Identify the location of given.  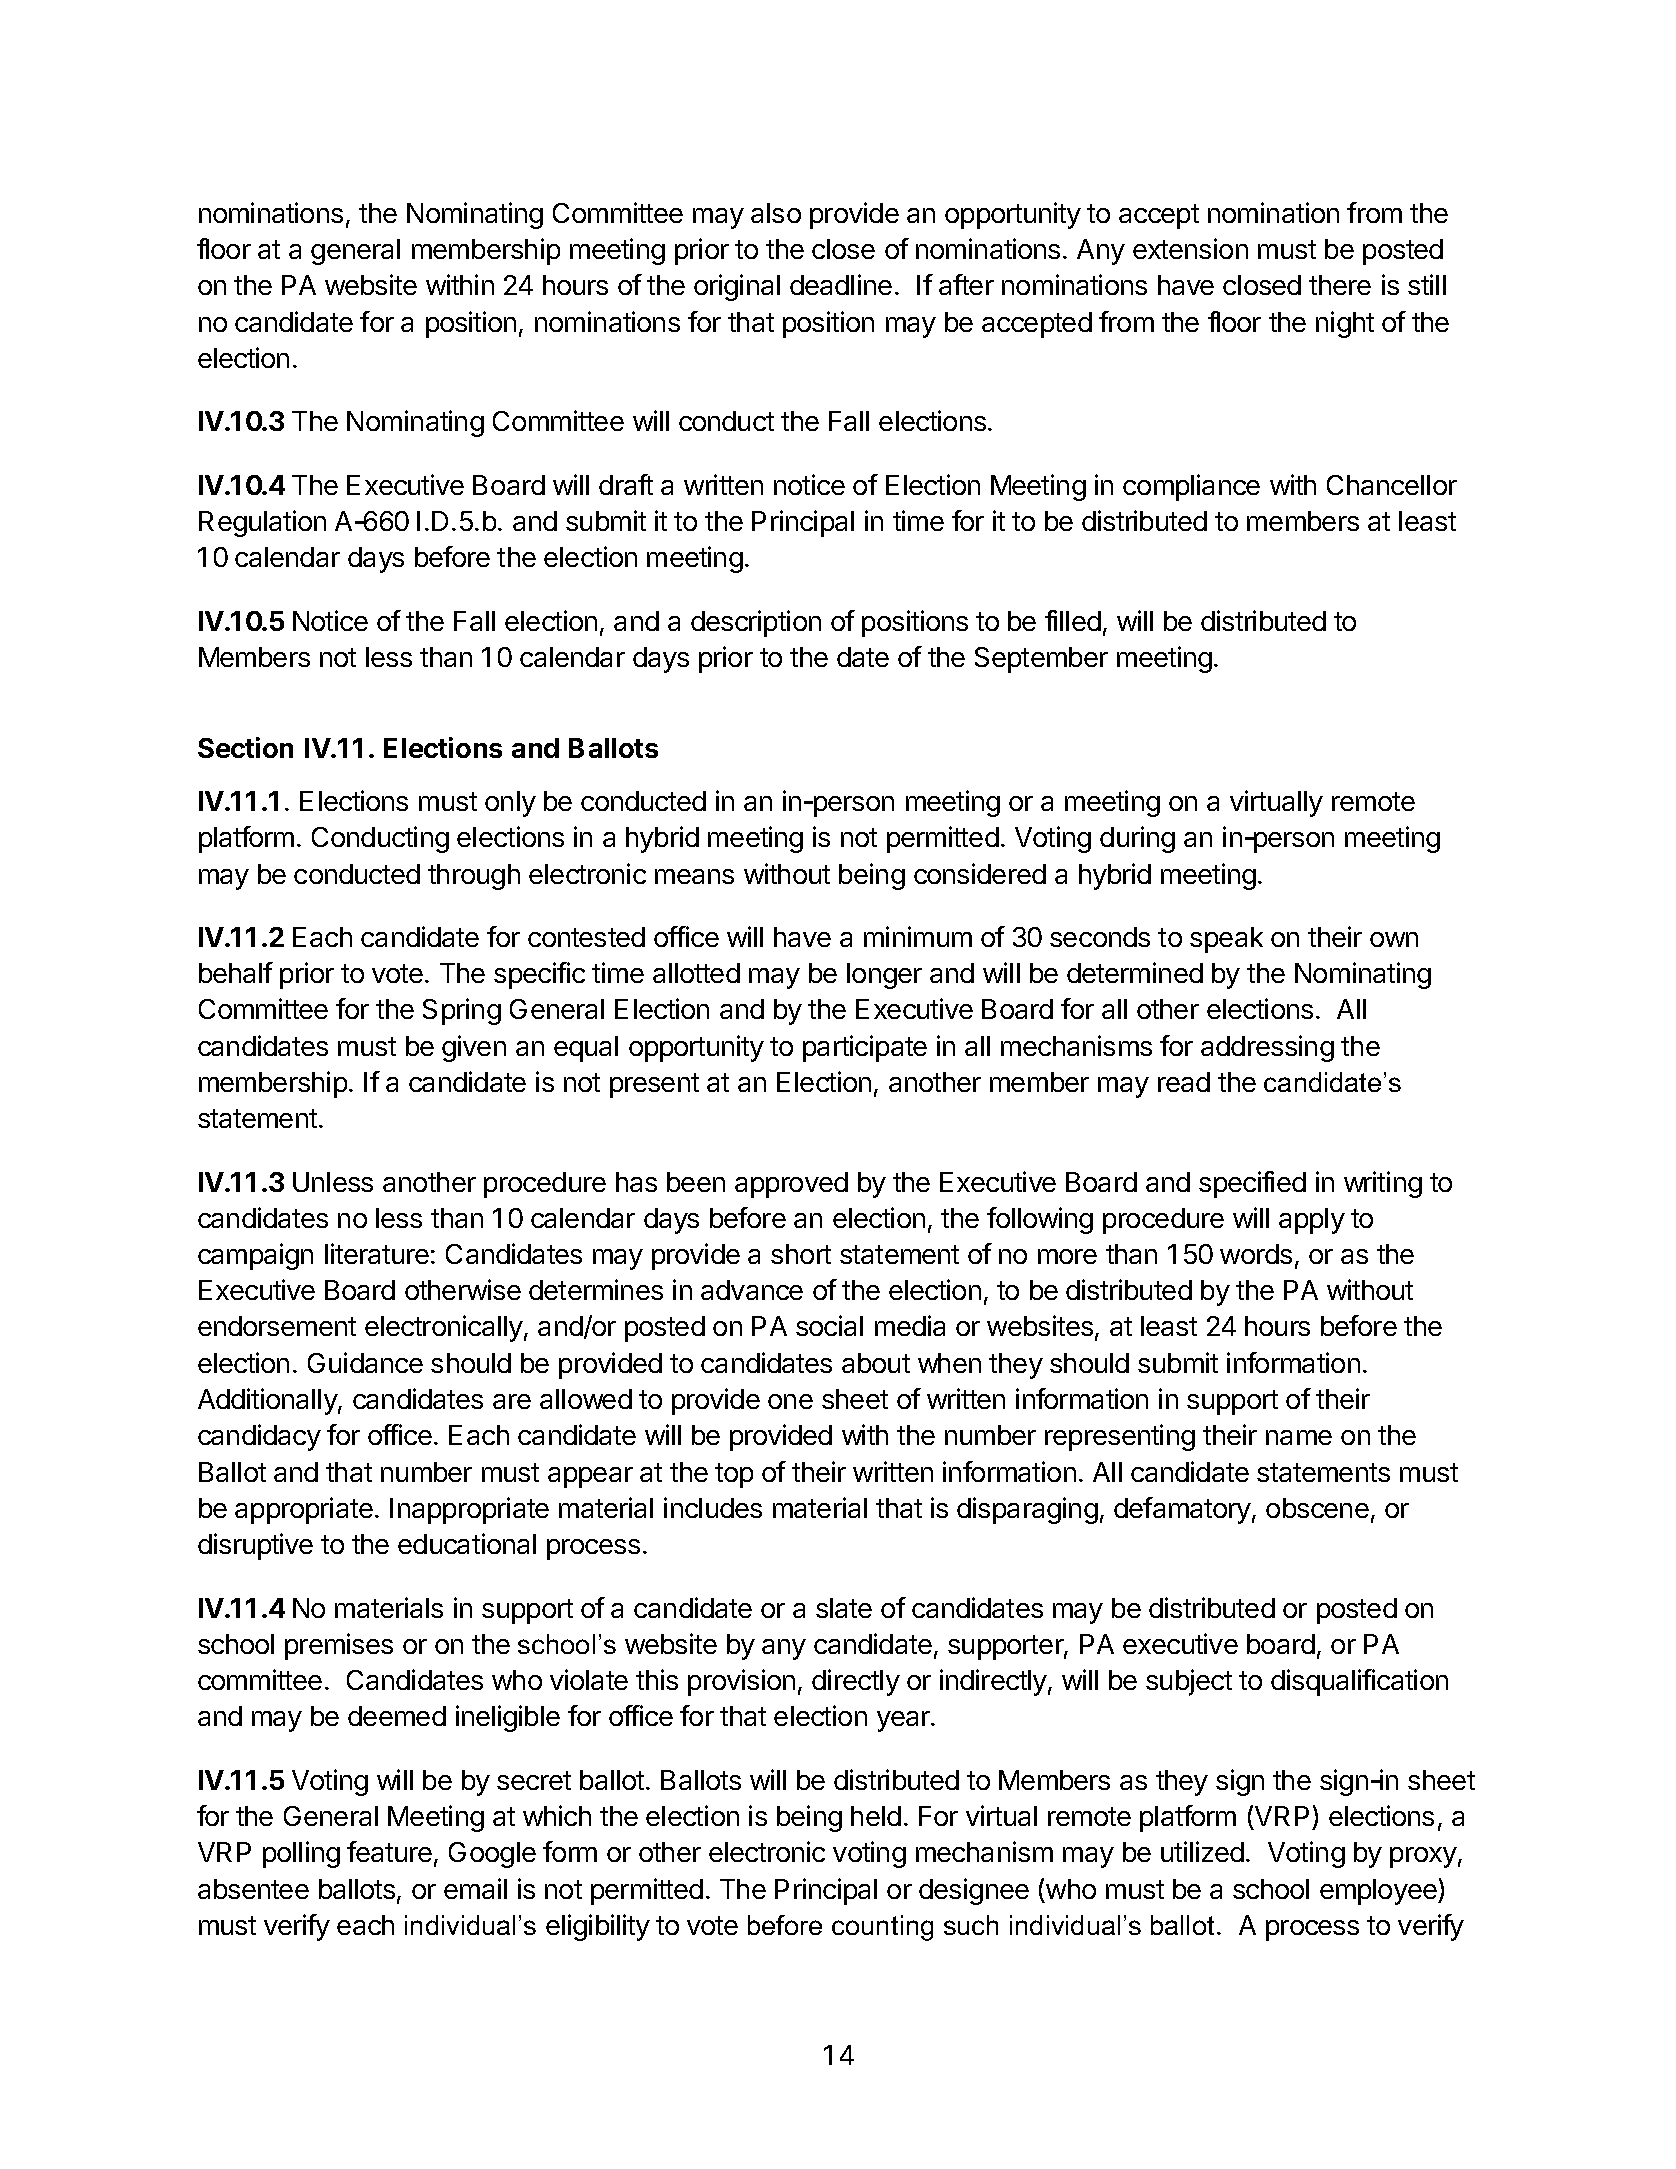
(474, 1048).
